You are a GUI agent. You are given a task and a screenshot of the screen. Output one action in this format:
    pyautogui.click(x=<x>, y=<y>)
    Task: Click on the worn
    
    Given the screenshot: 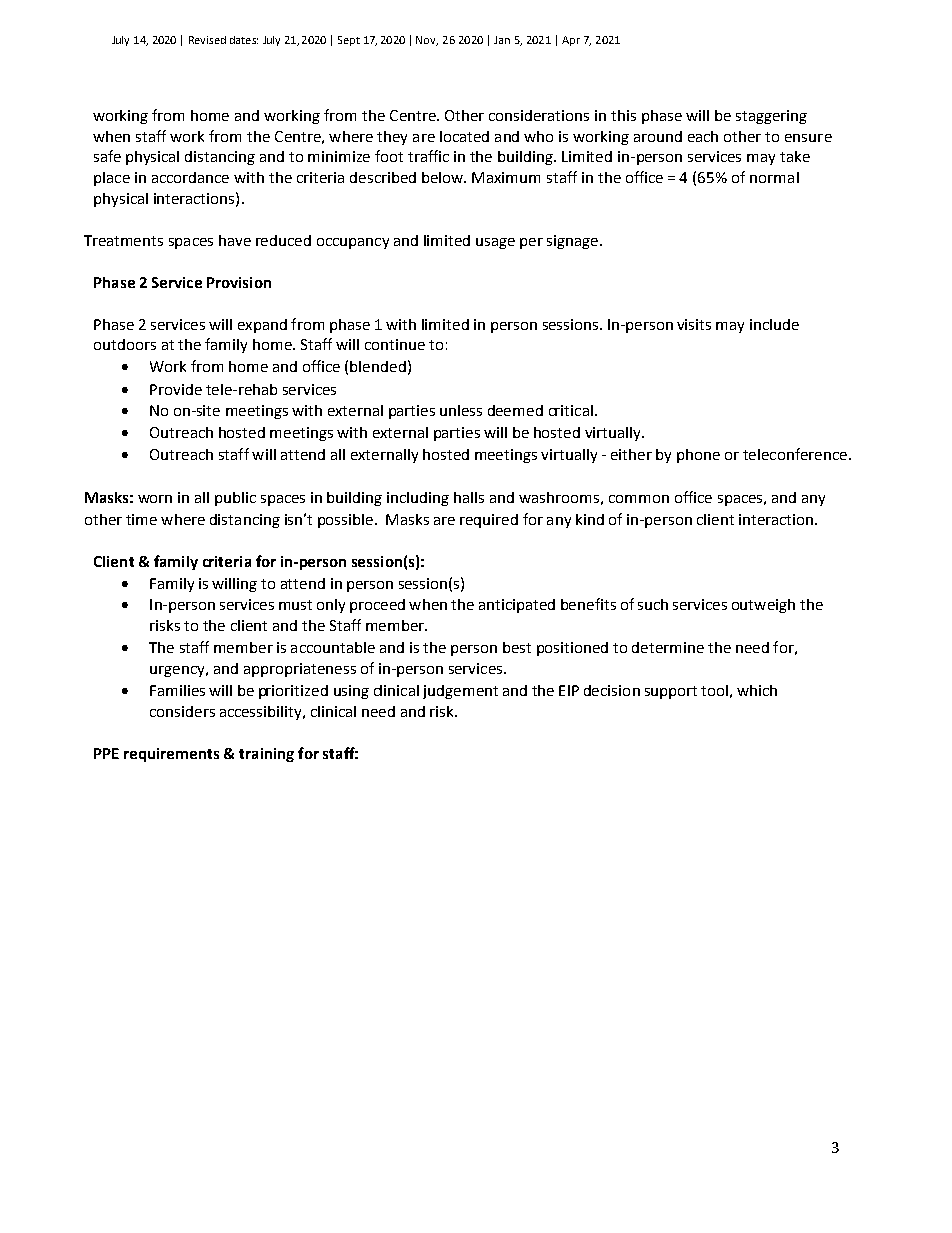 What is the action you would take?
    pyautogui.click(x=155, y=499)
